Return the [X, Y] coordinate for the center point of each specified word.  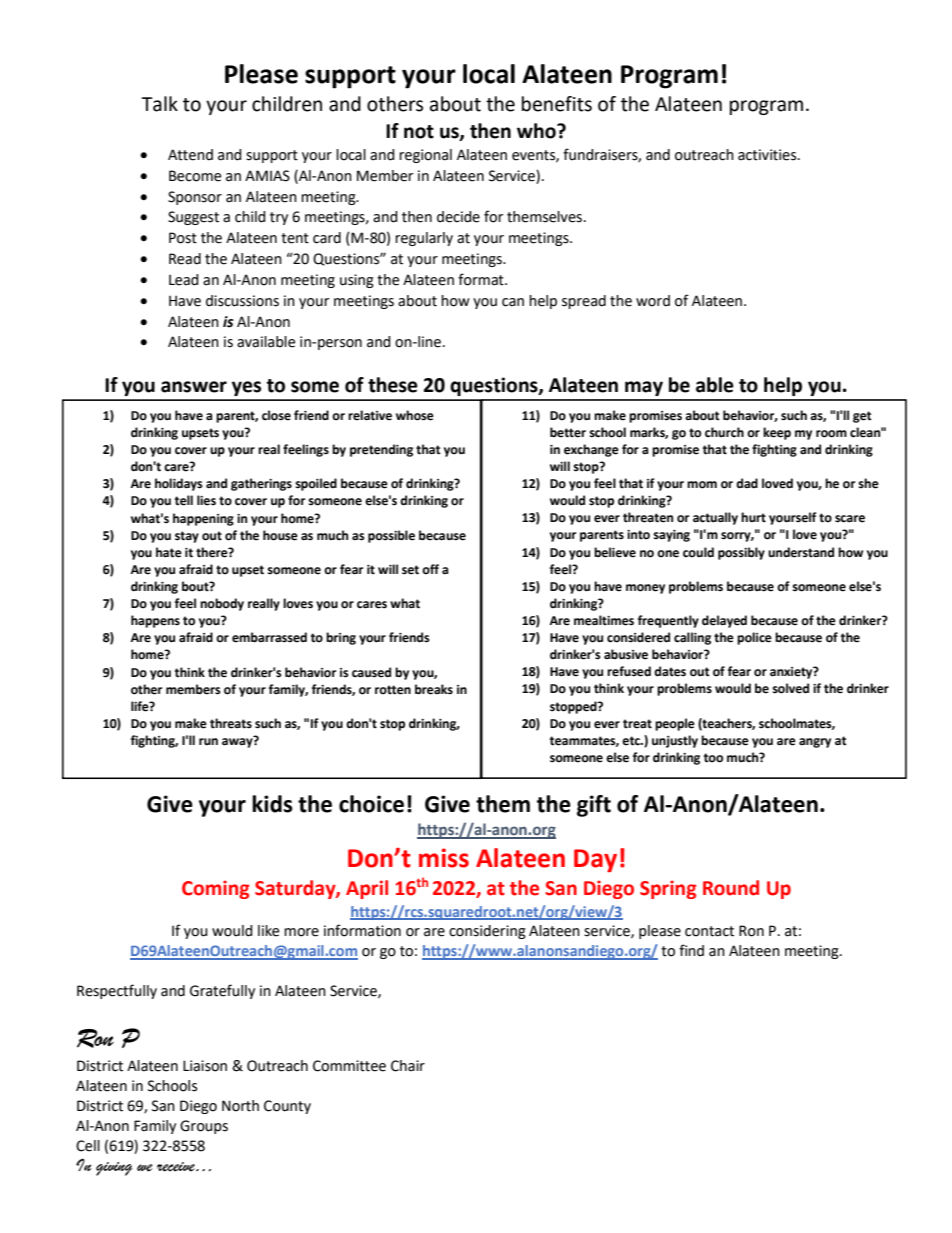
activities [768, 155]
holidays [179, 484]
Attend [190, 155]
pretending [381, 450]
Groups [204, 1127]
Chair [408, 1066]
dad [747, 483]
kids [272, 804]
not [419, 132]
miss [444, 858]
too [713, 758]
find [691, 950]
